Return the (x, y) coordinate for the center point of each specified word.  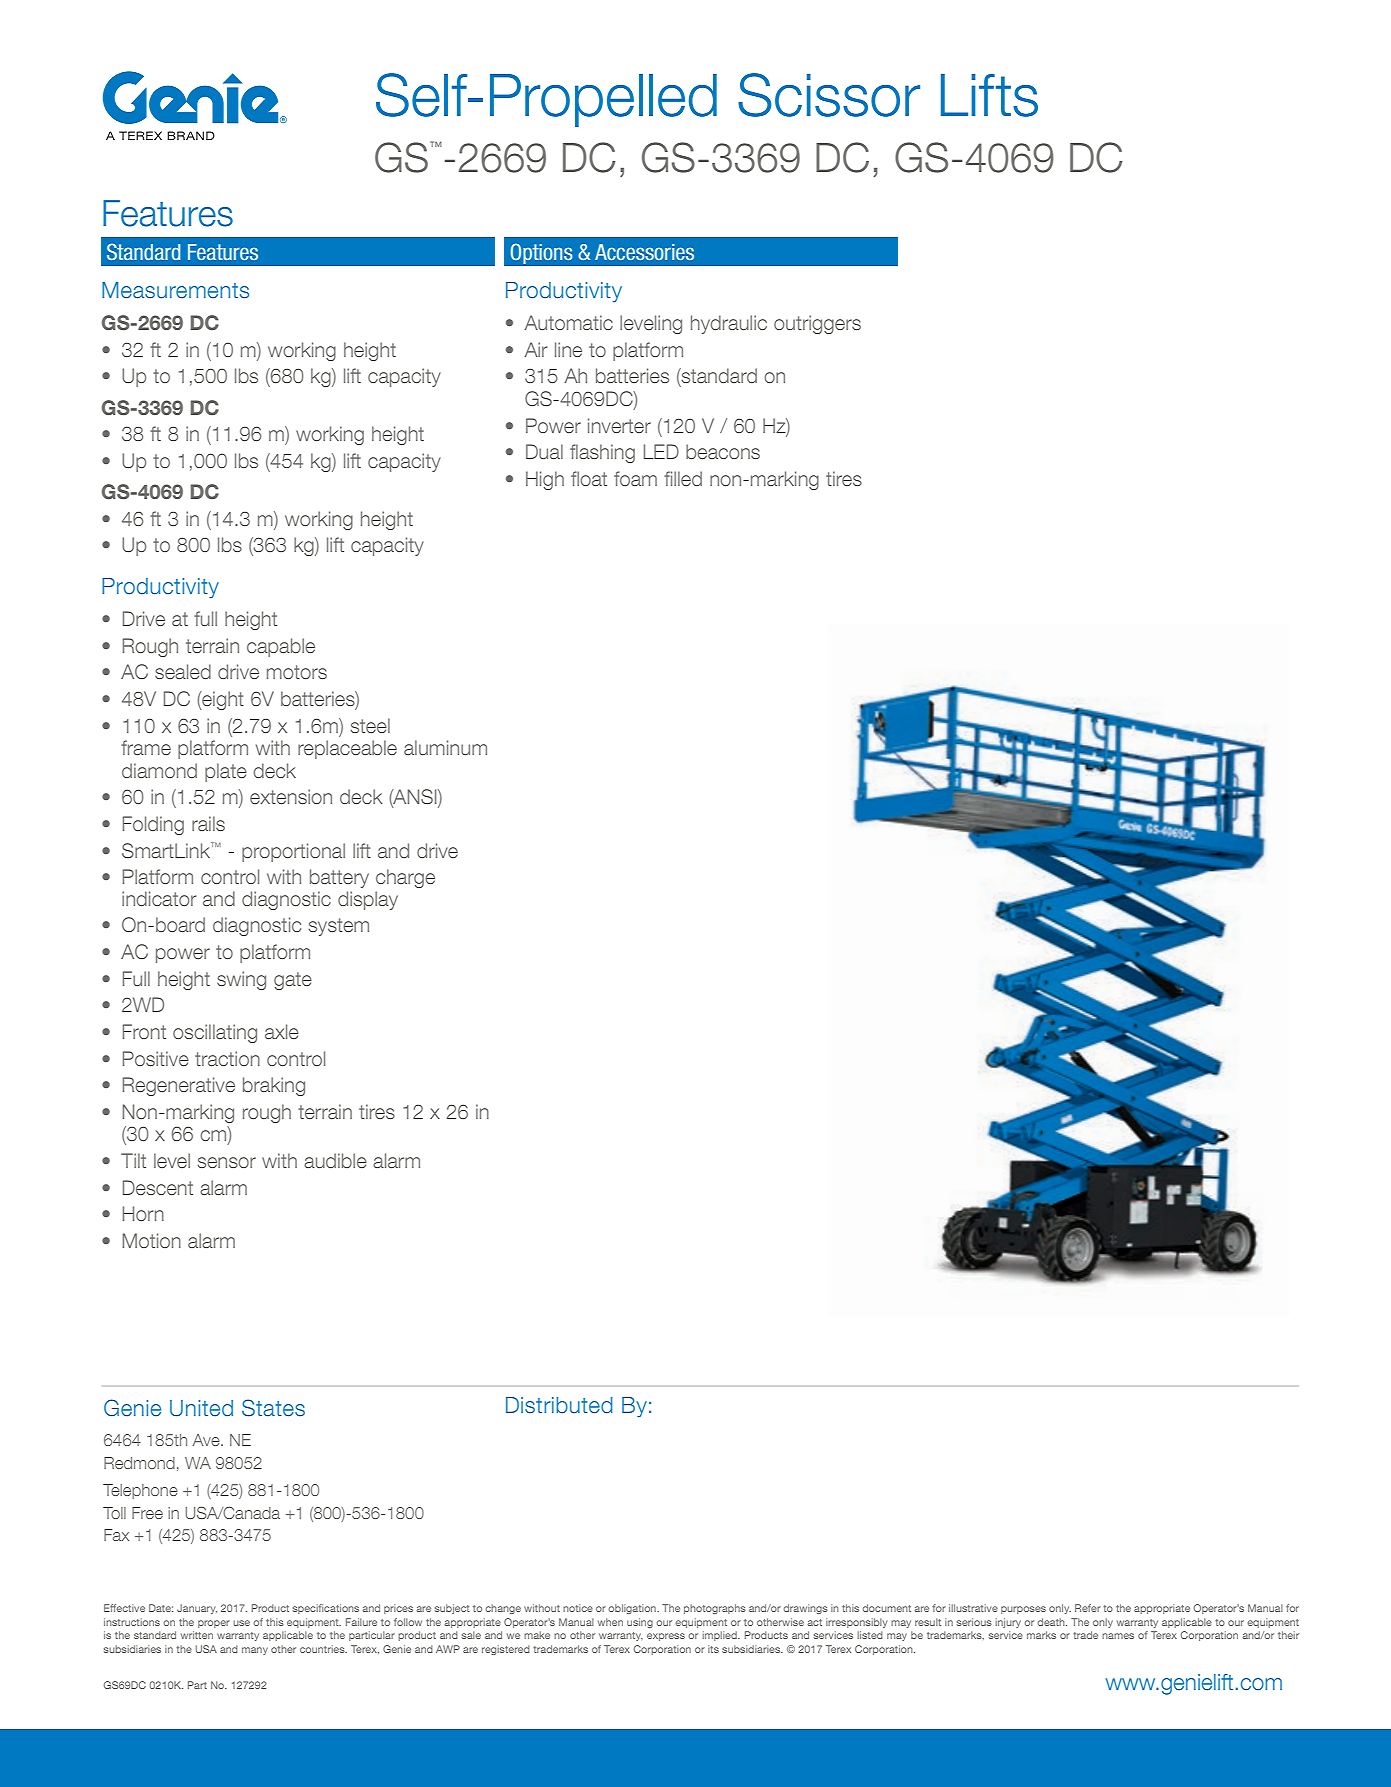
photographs (715, 1609)
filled (683, 478)
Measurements (175, 290)
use (241, 1623)
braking (274, 1086)
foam (635, 478)
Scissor (829, 95)
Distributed (559, 1405)
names (1118, 1636)
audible (335, 1160)
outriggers (817, 324)
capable (281, 647)
